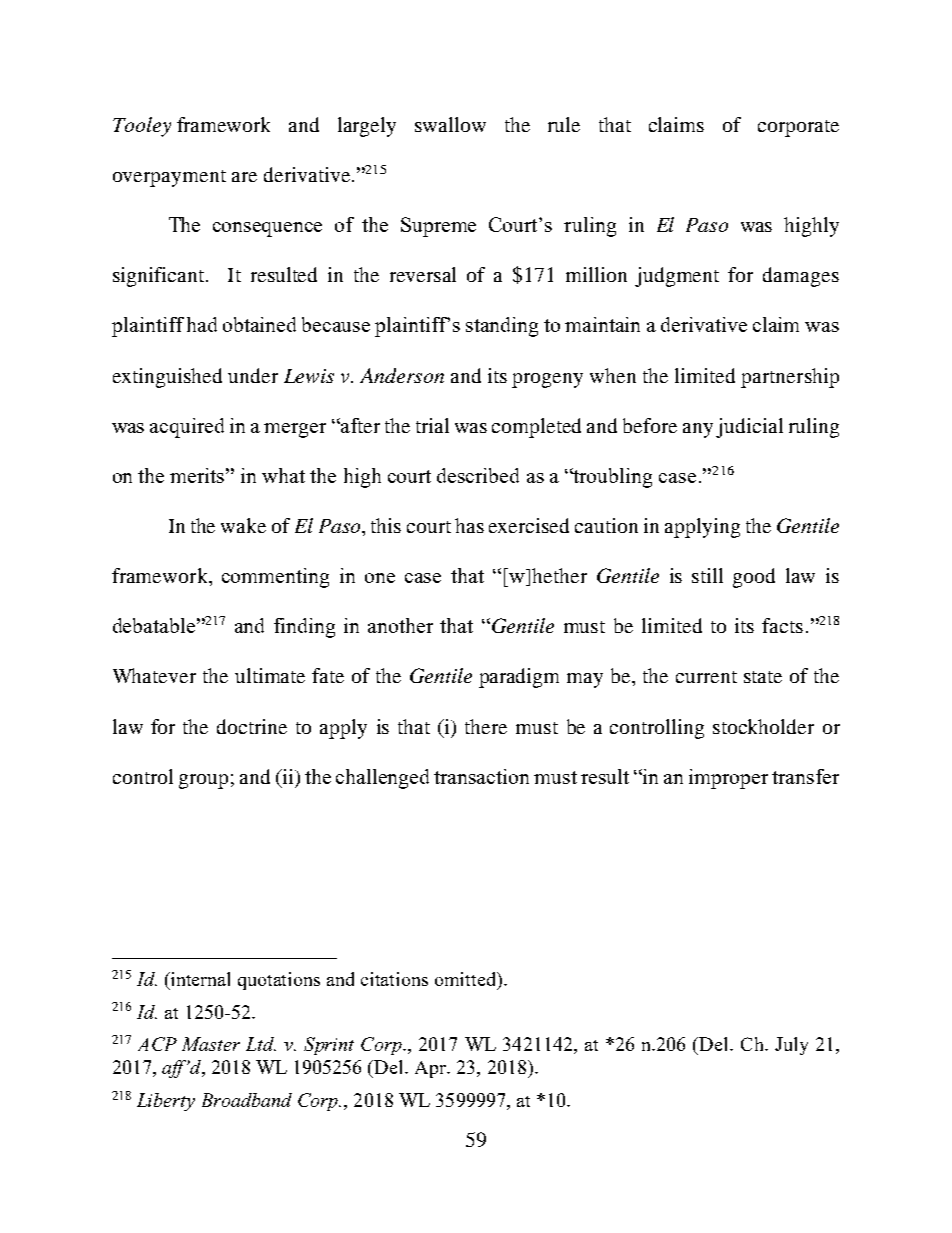  Describe the element at coordinates (247, 1100) in the document. I see `Broadband` at that location.
